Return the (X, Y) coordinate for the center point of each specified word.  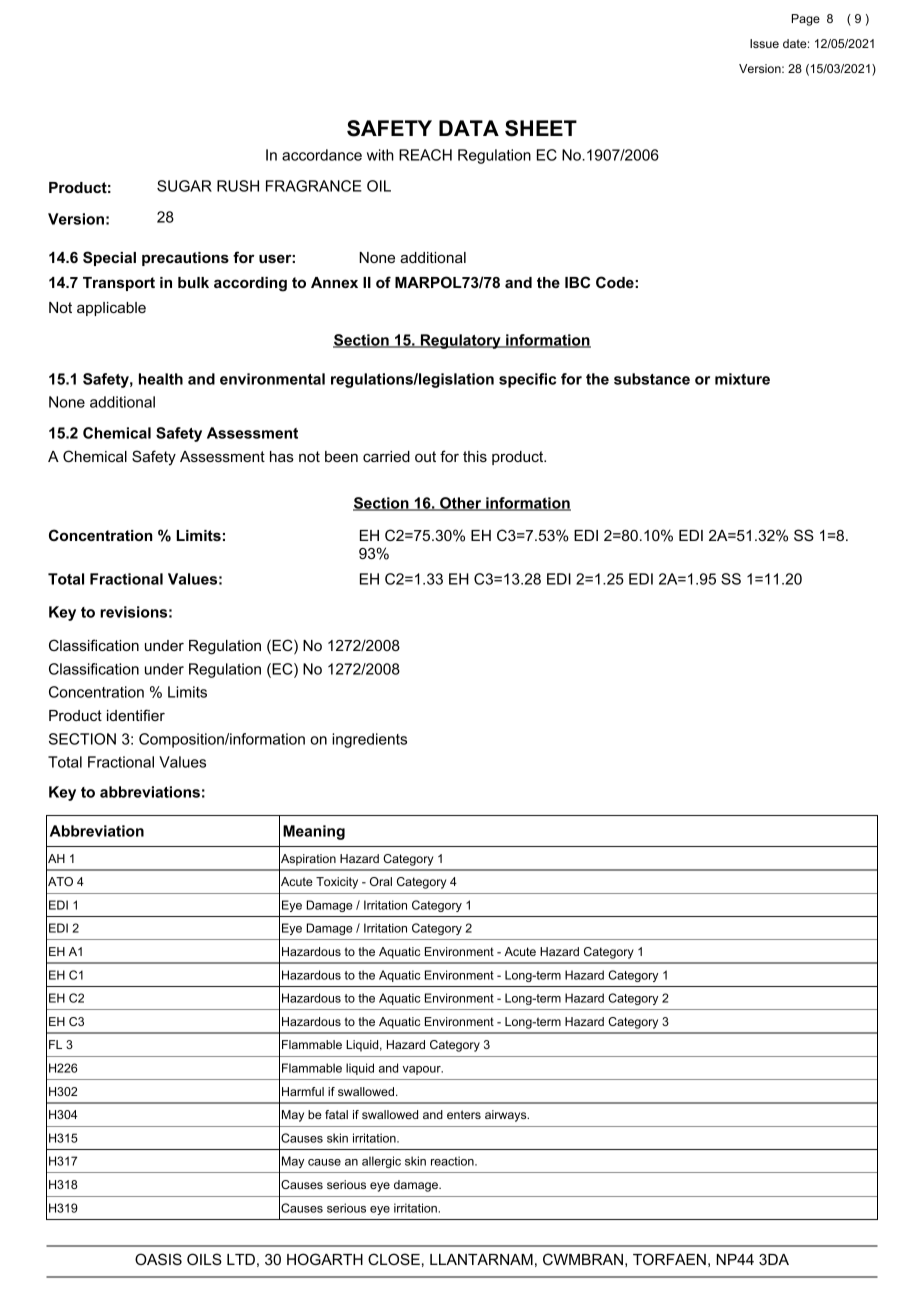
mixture (742, 379)
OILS (204, 1259)
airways (507, 1116)
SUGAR (184, 186)
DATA (469, 128)
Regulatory (460, 341)
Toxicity (337, 883)
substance (652, 379)
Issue (764, 43)
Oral (381, 881)
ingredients (369, 740)
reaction (453, 1161)
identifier (136, 715)
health (161, 379)
